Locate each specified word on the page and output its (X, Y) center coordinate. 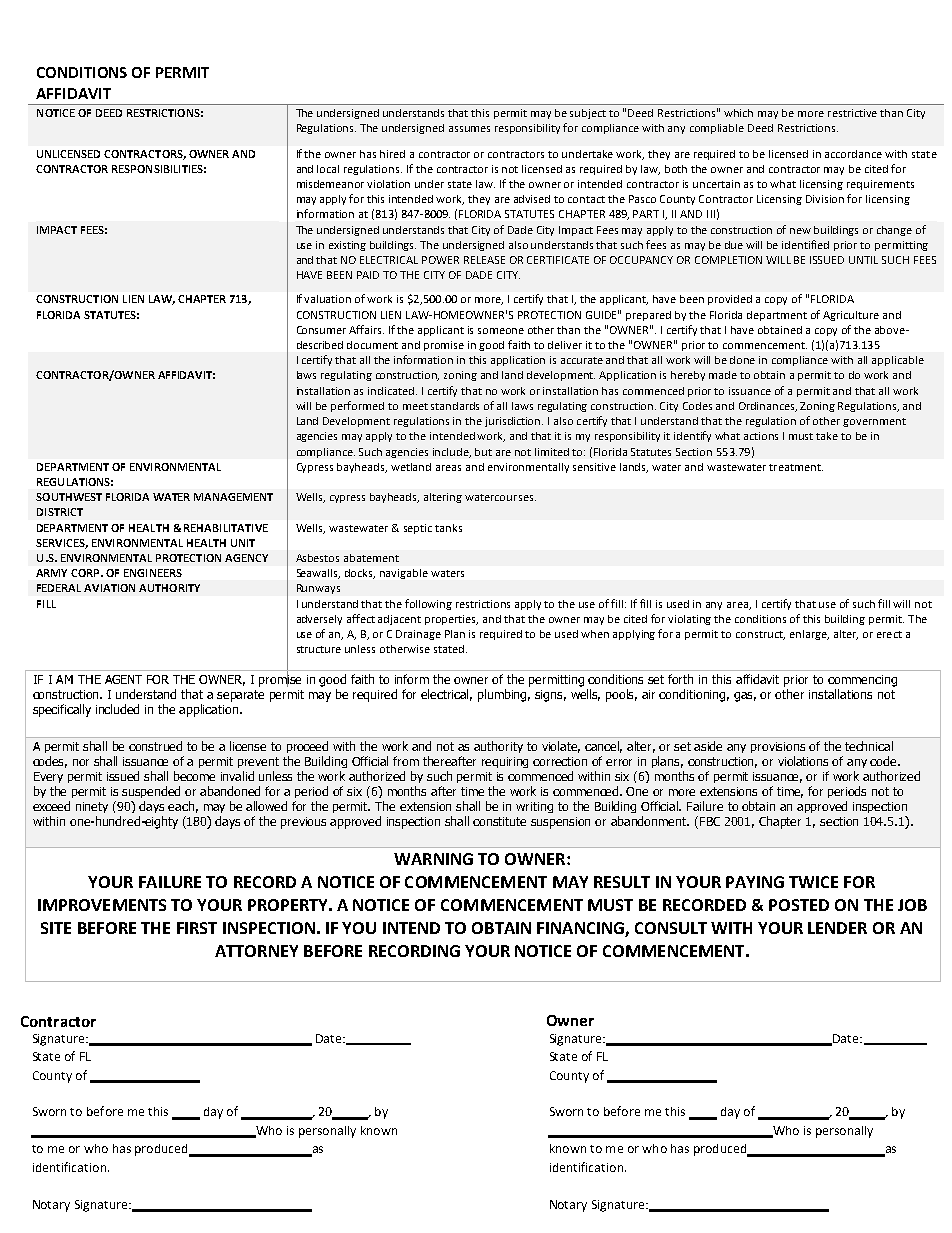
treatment (796, 467)
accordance (853, 154)
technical (869, 746)
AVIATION (109, 588)
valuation (327, 299)
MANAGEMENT (233, 497)
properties (451, 620)
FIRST (197, 928)
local (328, 169)
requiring (505, 762)
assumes (469, 129)
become (194, 776)
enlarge (809, 635)
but (483, 452)
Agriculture (851, 316)
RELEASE (484, 260)
